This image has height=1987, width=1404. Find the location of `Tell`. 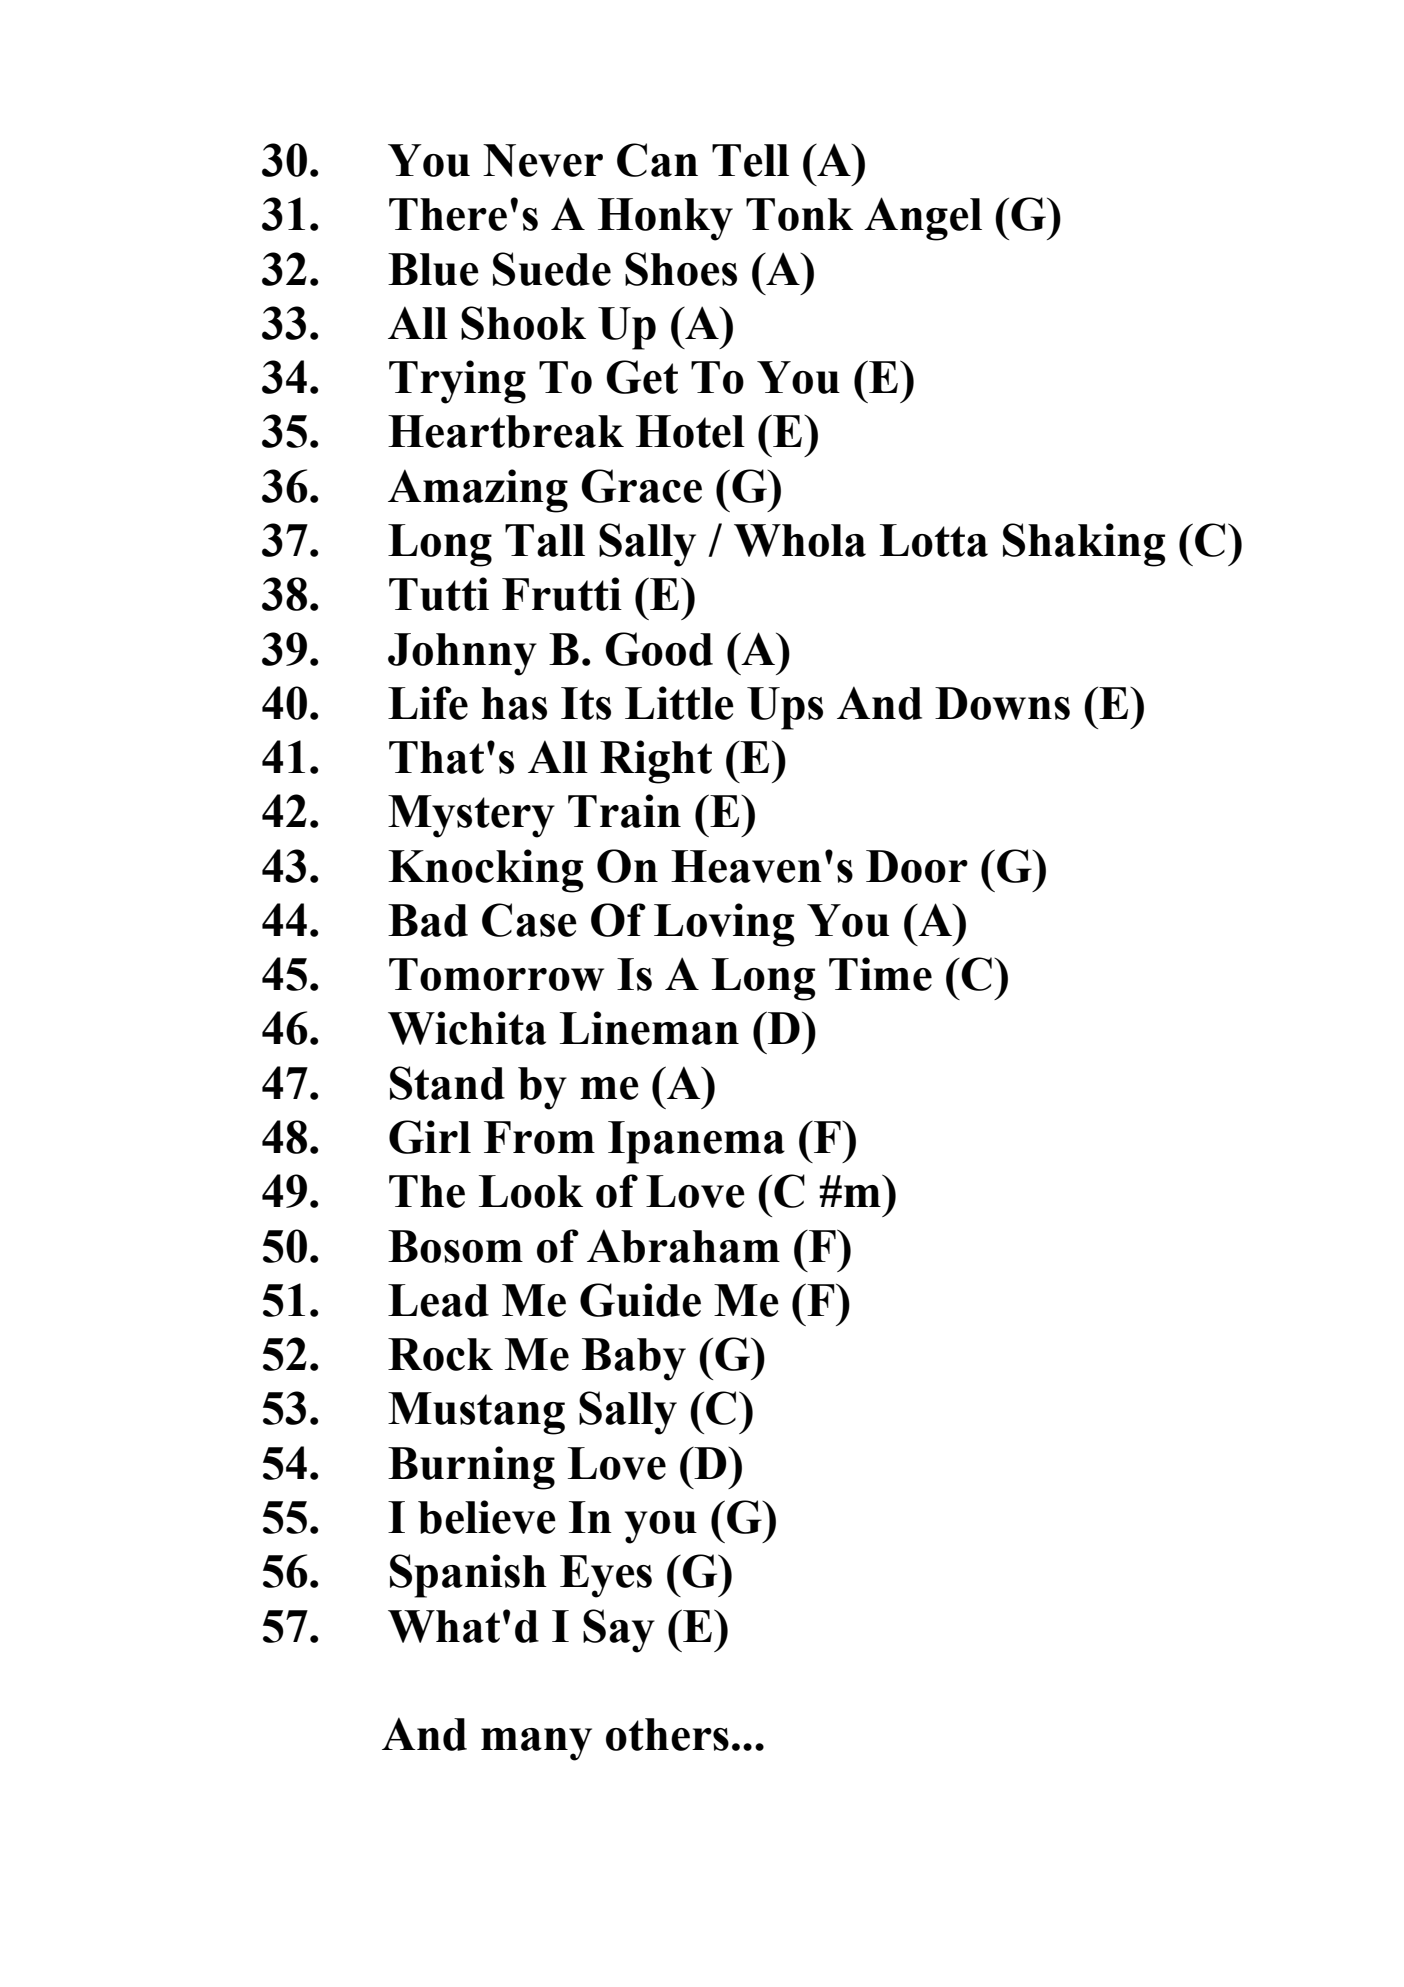

Tell is located at coordinates (750, 160).
